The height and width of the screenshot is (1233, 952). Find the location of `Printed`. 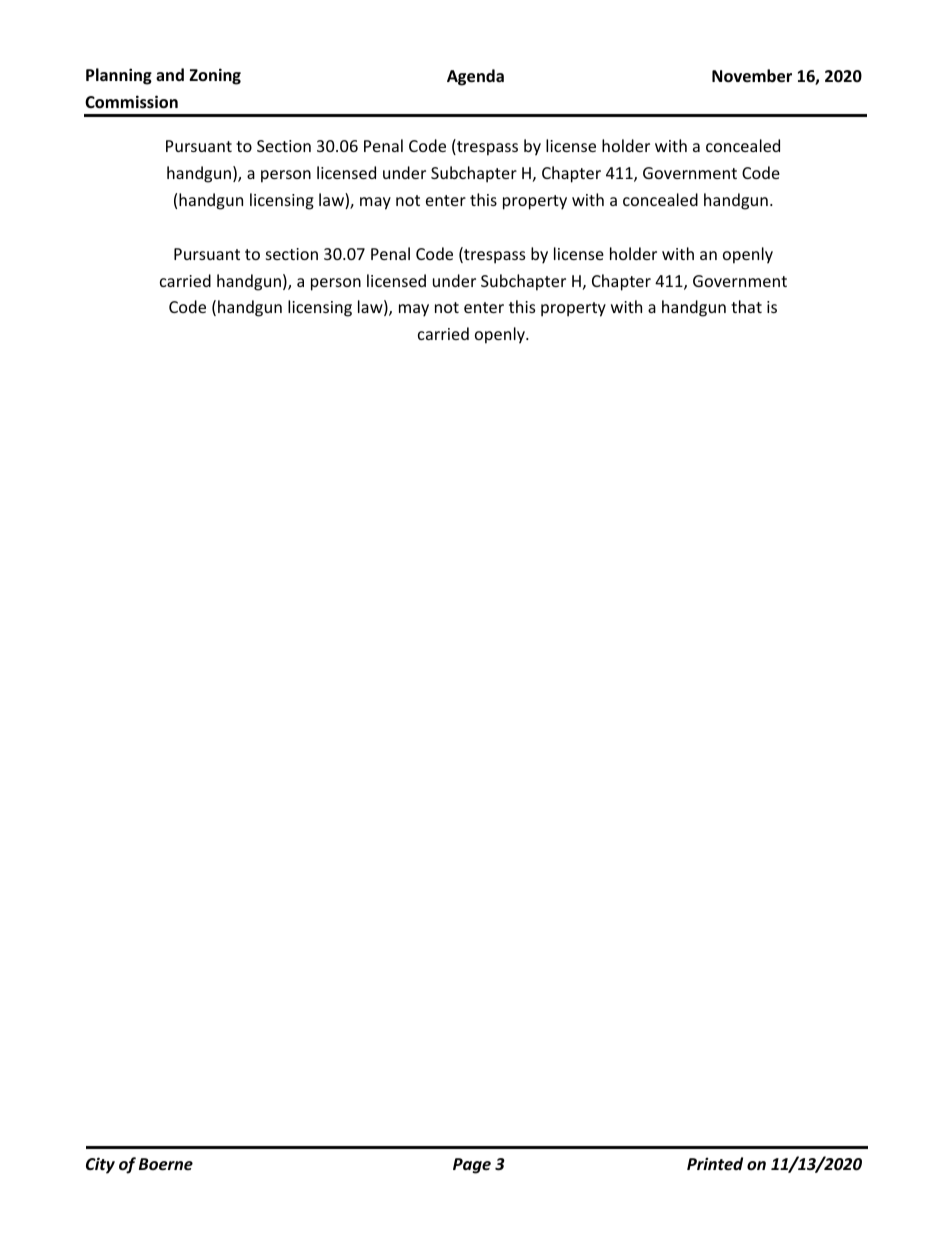

Printed is located at coordinates (715, 1163).
